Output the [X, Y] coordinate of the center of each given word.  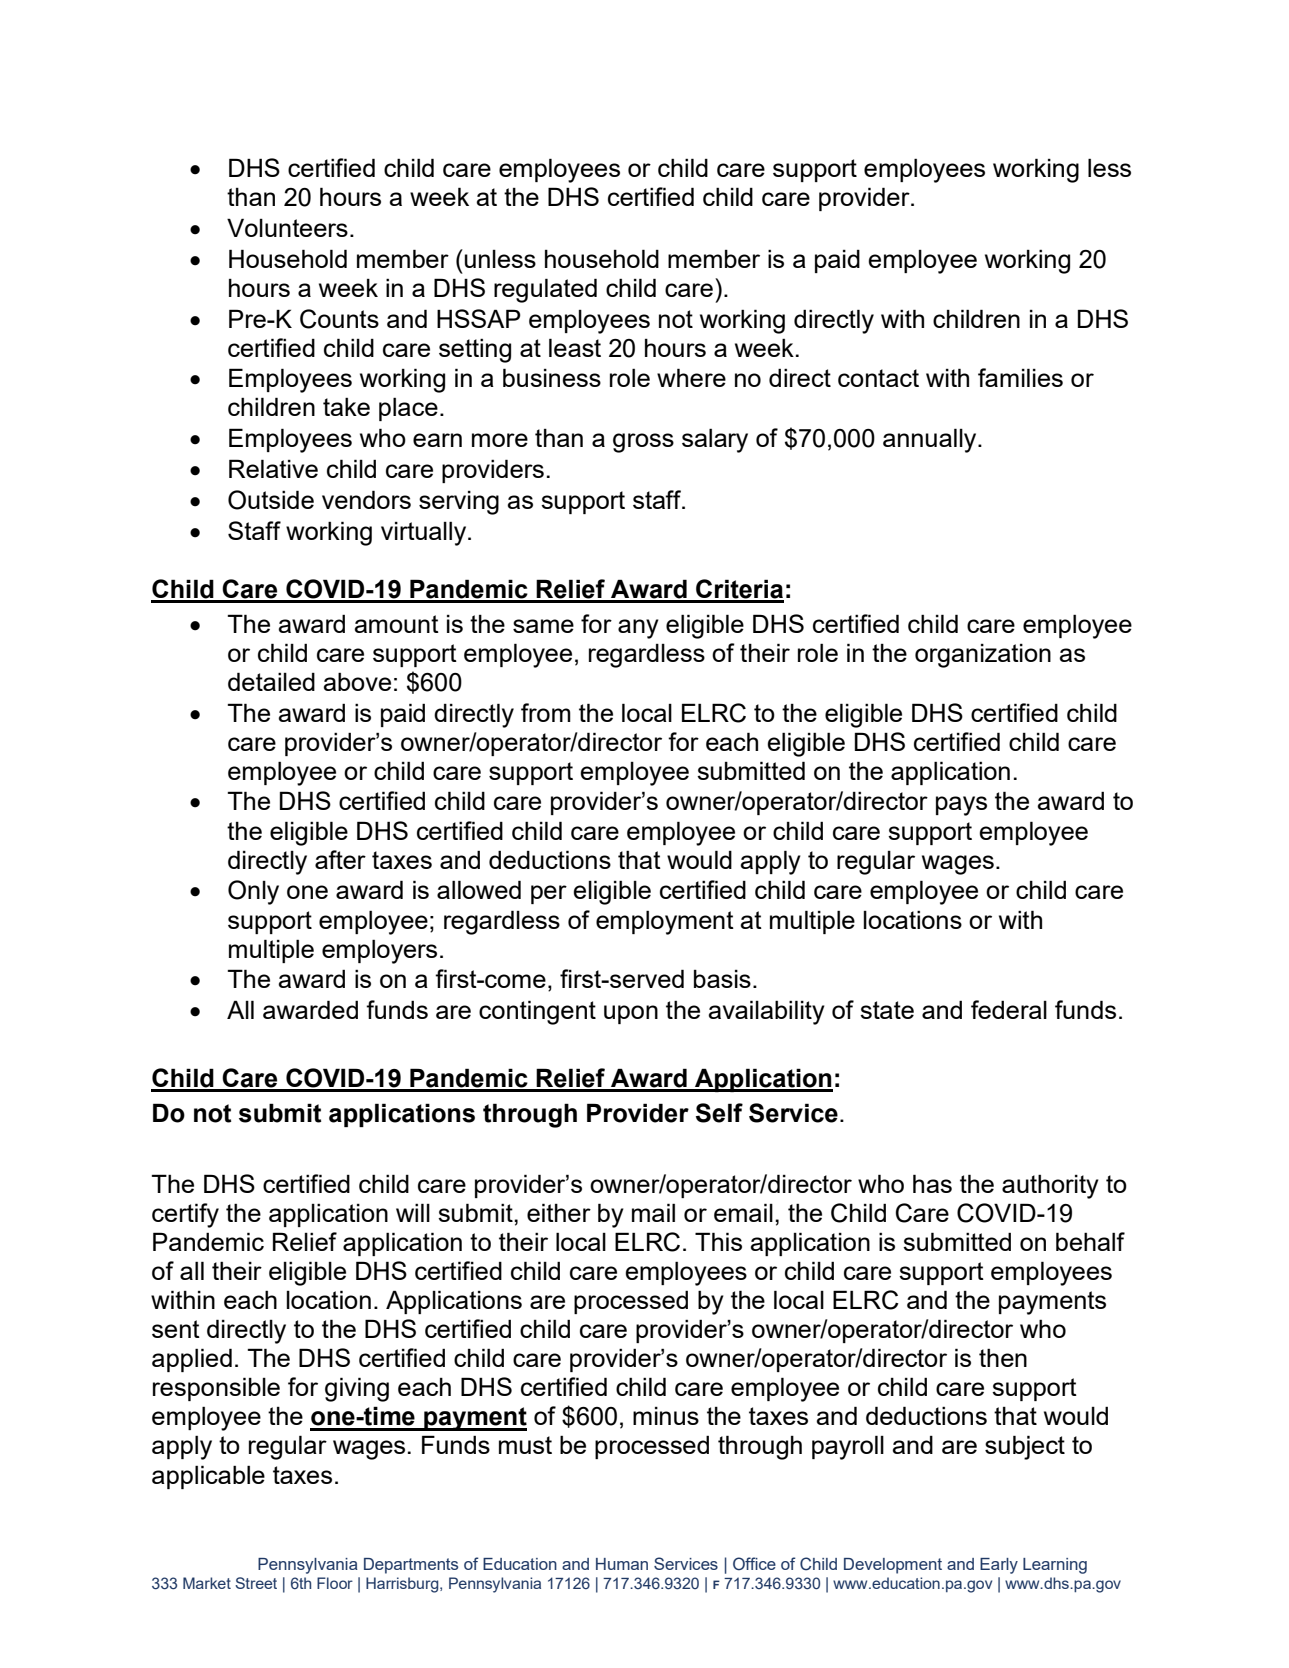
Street [256, 1583]
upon [631, 1014]
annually [931, 440]
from [546, 712]
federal [1009, 1009]
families [1020, 377]
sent [176, 1329]
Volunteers [287, 227]
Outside [271, 500]
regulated [545, 290]
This [718, 1241]
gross [643, 443]
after [340, 859]
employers [379, 951]
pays [961, 806]
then [1003, 1357]
